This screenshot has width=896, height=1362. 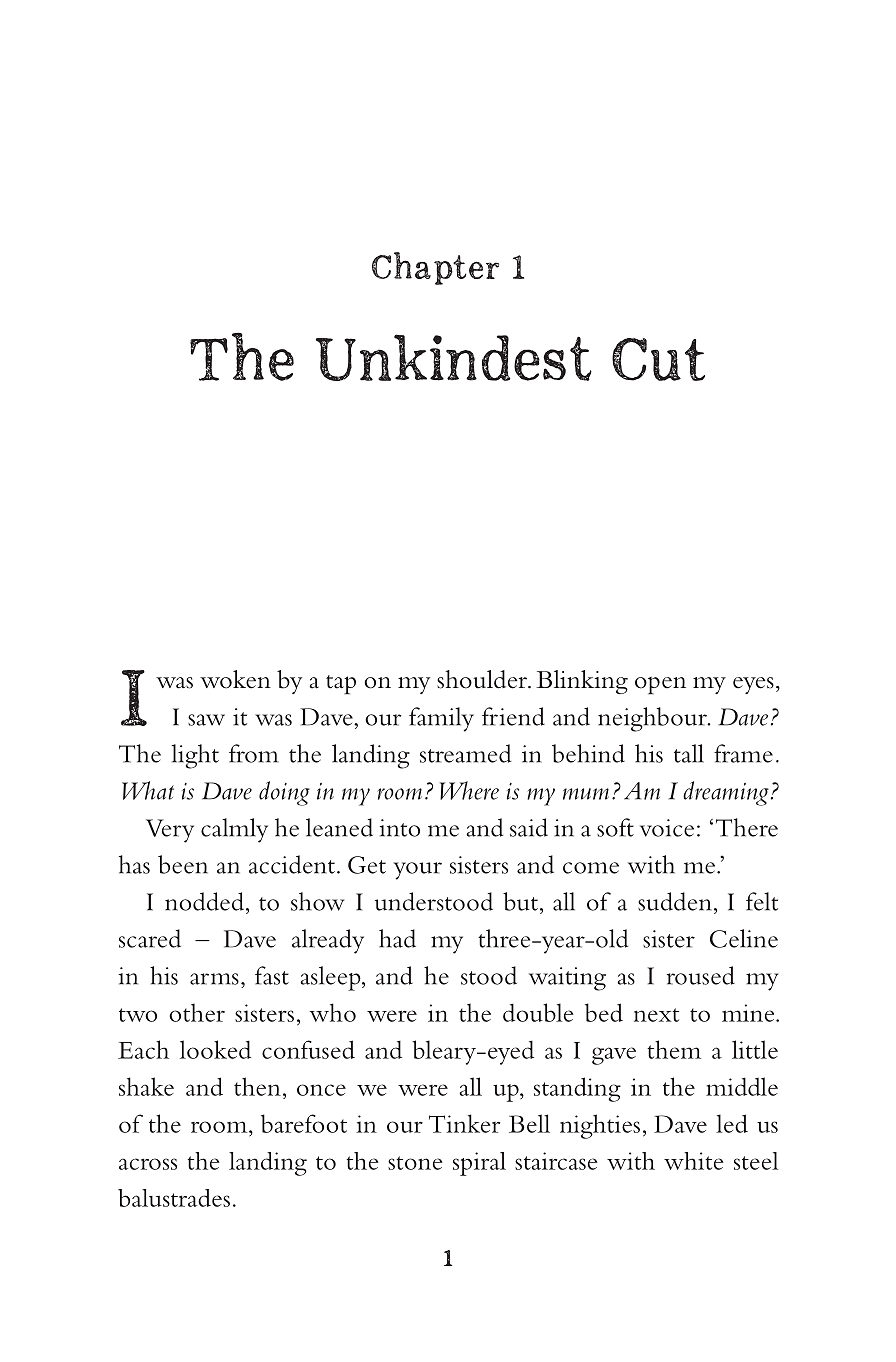 I want to click on Chapter, so click(x=435, y=268).
